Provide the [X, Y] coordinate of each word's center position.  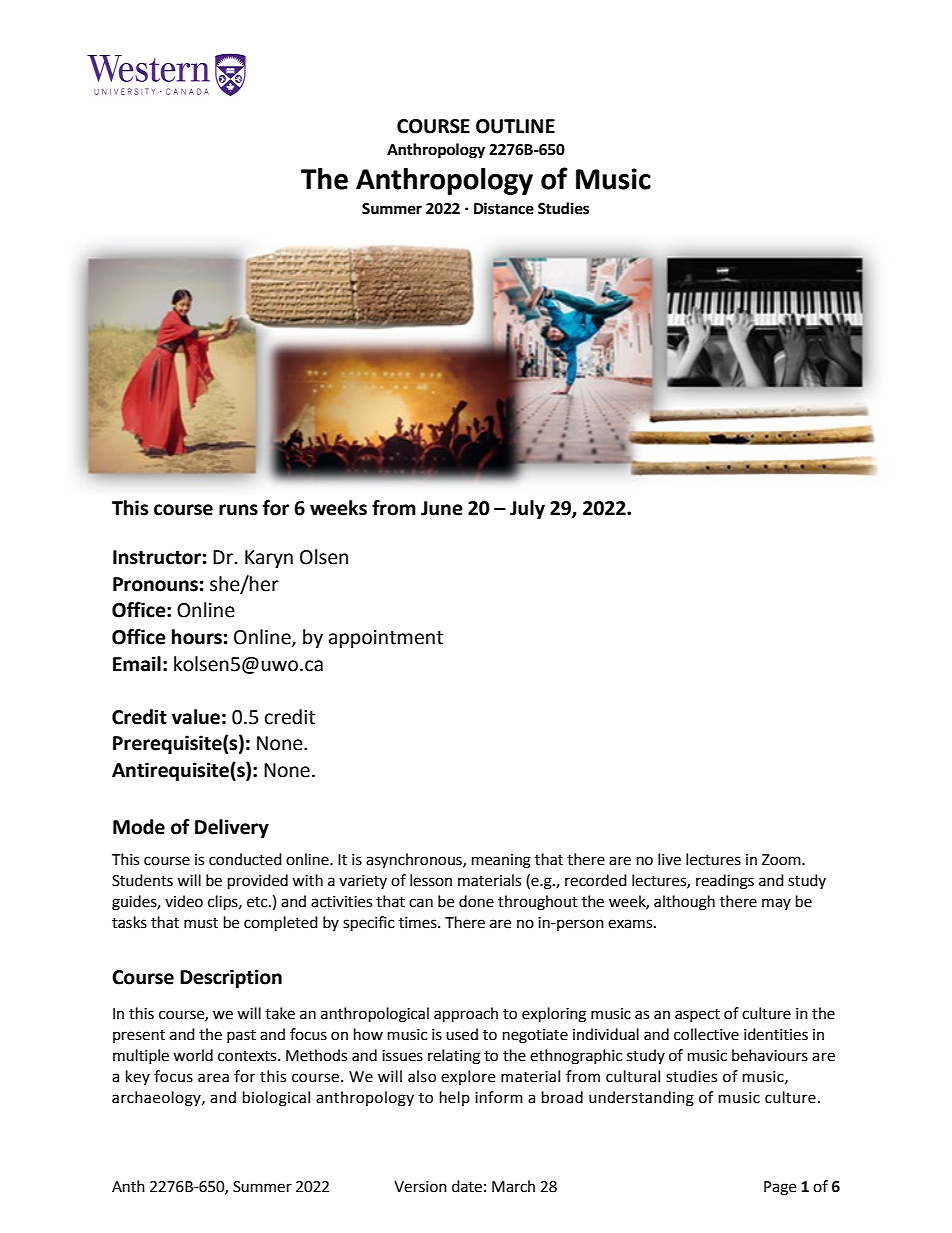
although [684, 903]
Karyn [269, 559]
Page [780, 1188]
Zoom [782, 860]
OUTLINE [515, 126]
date [467, 1186]
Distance [504, 208]
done [476, 901]
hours [197, 637]
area [213, 1078]
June [442, 508]
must [201, 923]
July [527, 509]
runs [238, 510]
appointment [386, 639]
